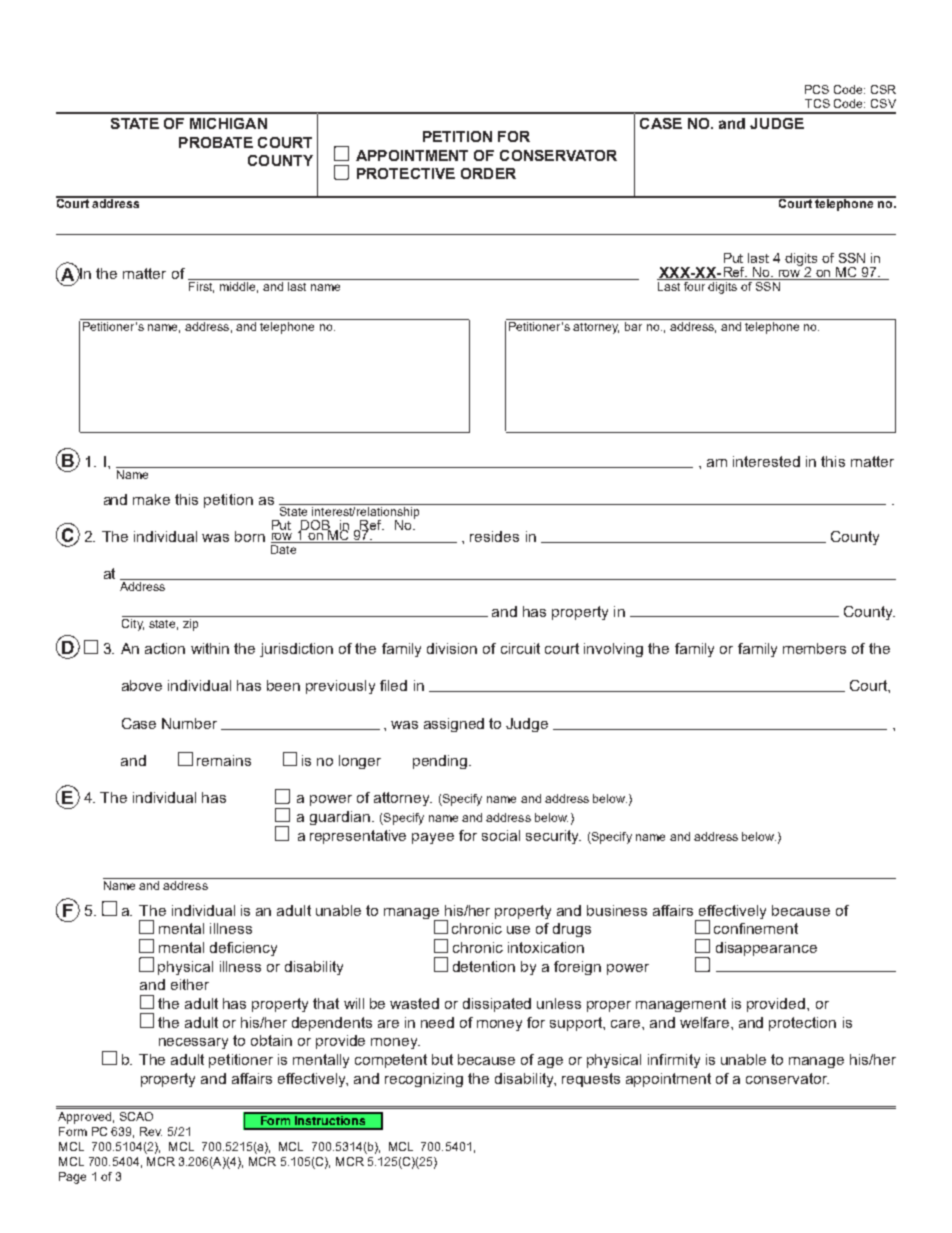 This document has height=1233, width=952. What do you see at coordinates (488, 173) in the document?
I see `ORDER` at bounding box center [488, 173].
